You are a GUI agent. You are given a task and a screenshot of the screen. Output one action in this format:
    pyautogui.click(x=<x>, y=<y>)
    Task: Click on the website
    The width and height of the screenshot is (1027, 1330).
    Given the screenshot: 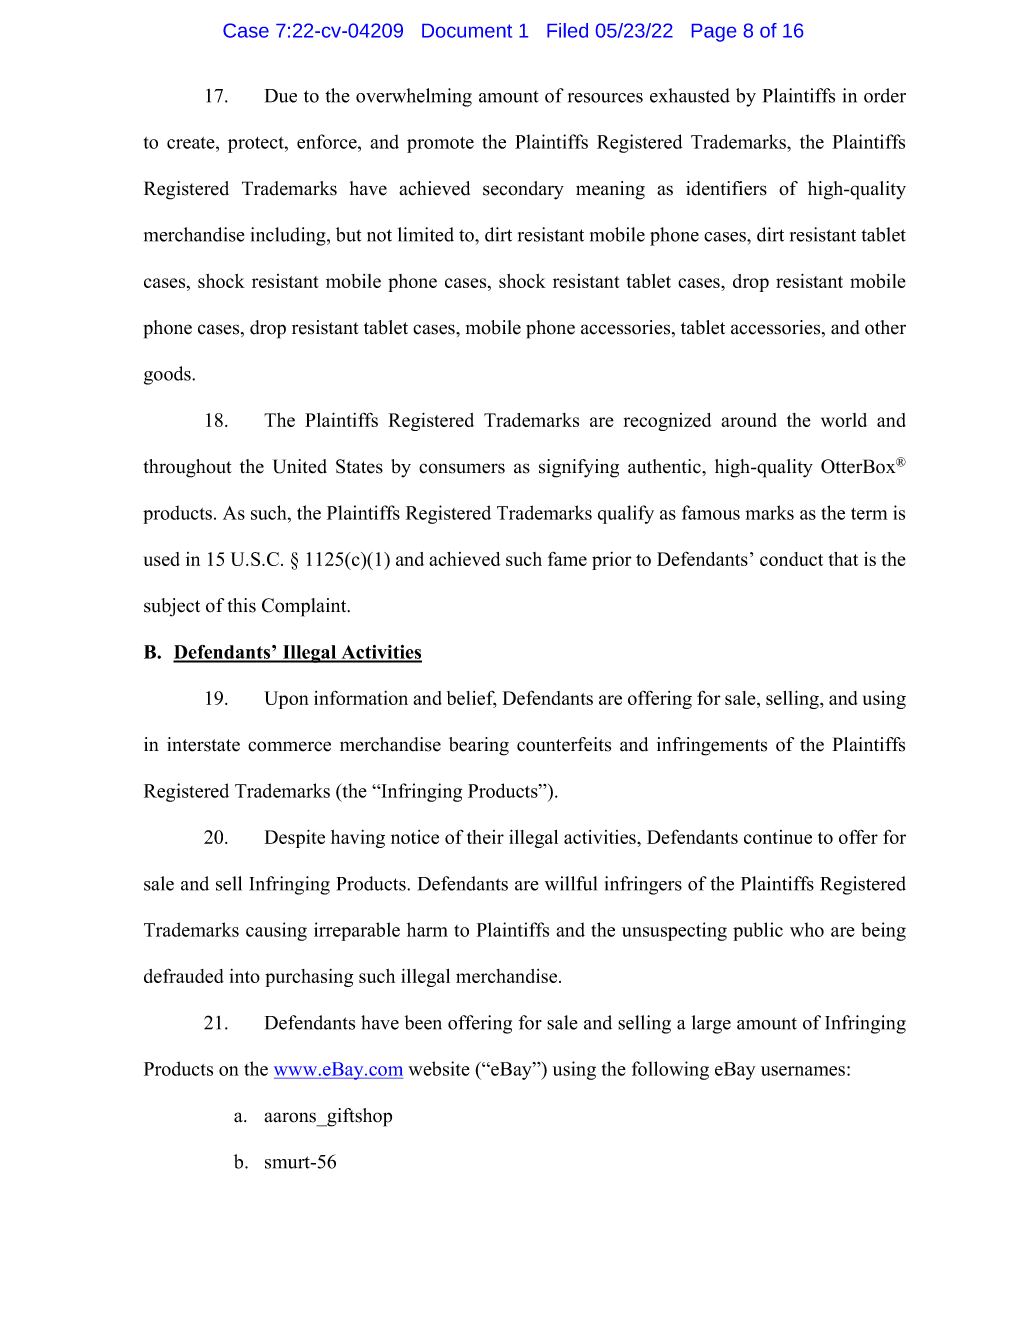 What is the action you would take?
    pyautogui.click(x=439, y=1068)
